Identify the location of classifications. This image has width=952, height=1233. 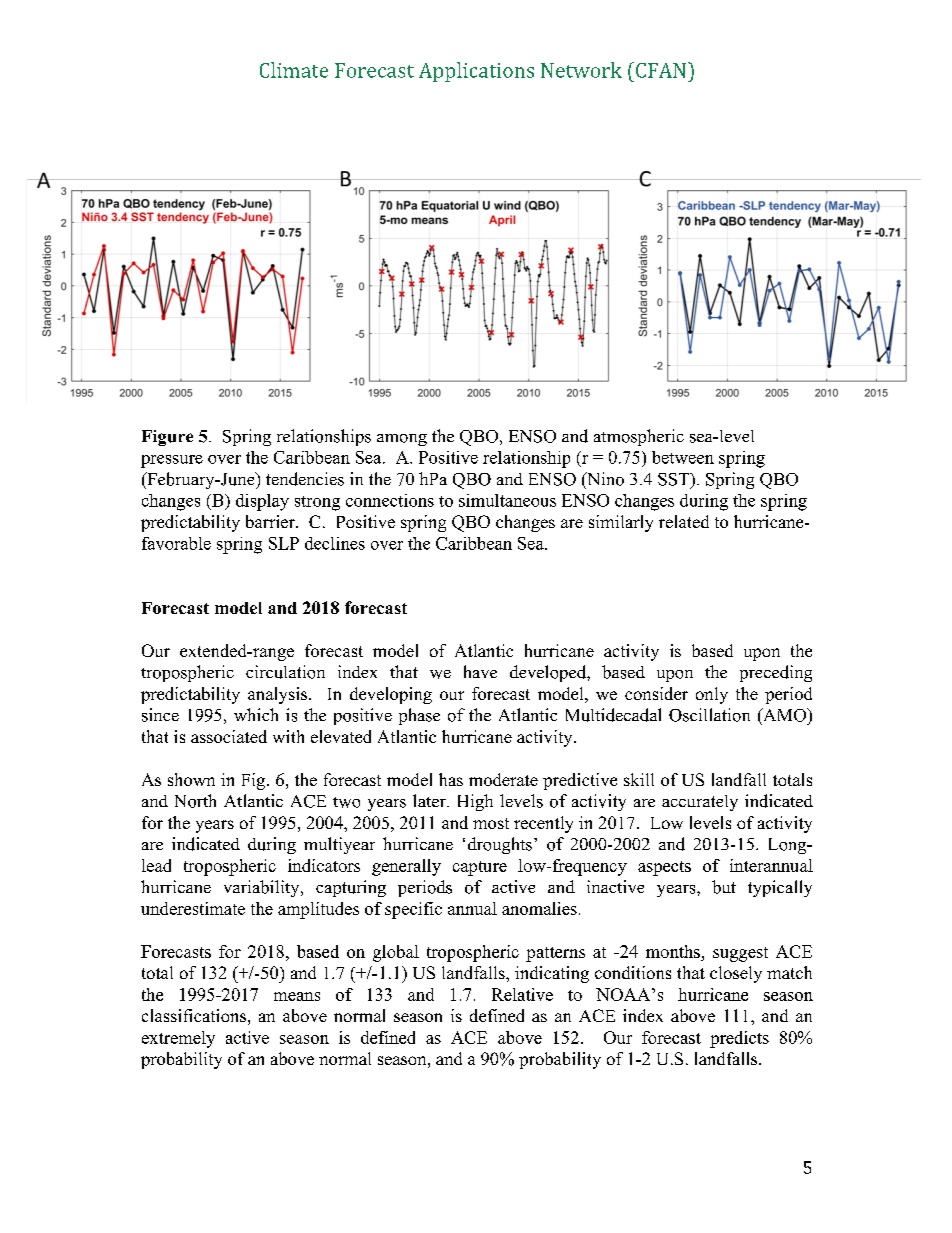
(194, 1015).
